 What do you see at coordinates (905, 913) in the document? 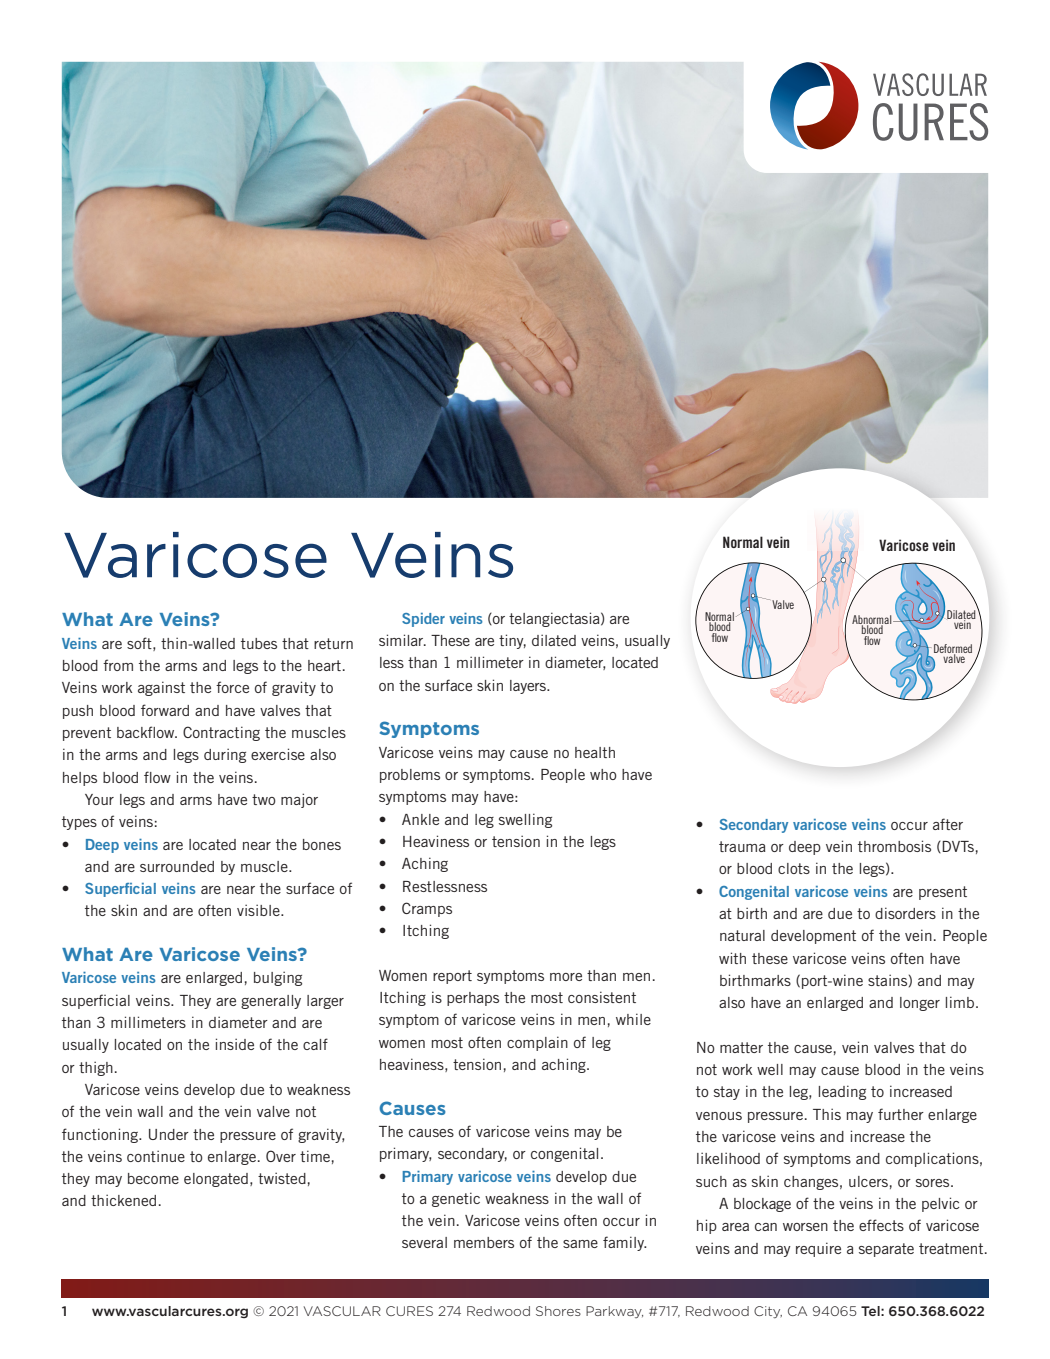
I see `disorders` at bounding box center [905, 913].
